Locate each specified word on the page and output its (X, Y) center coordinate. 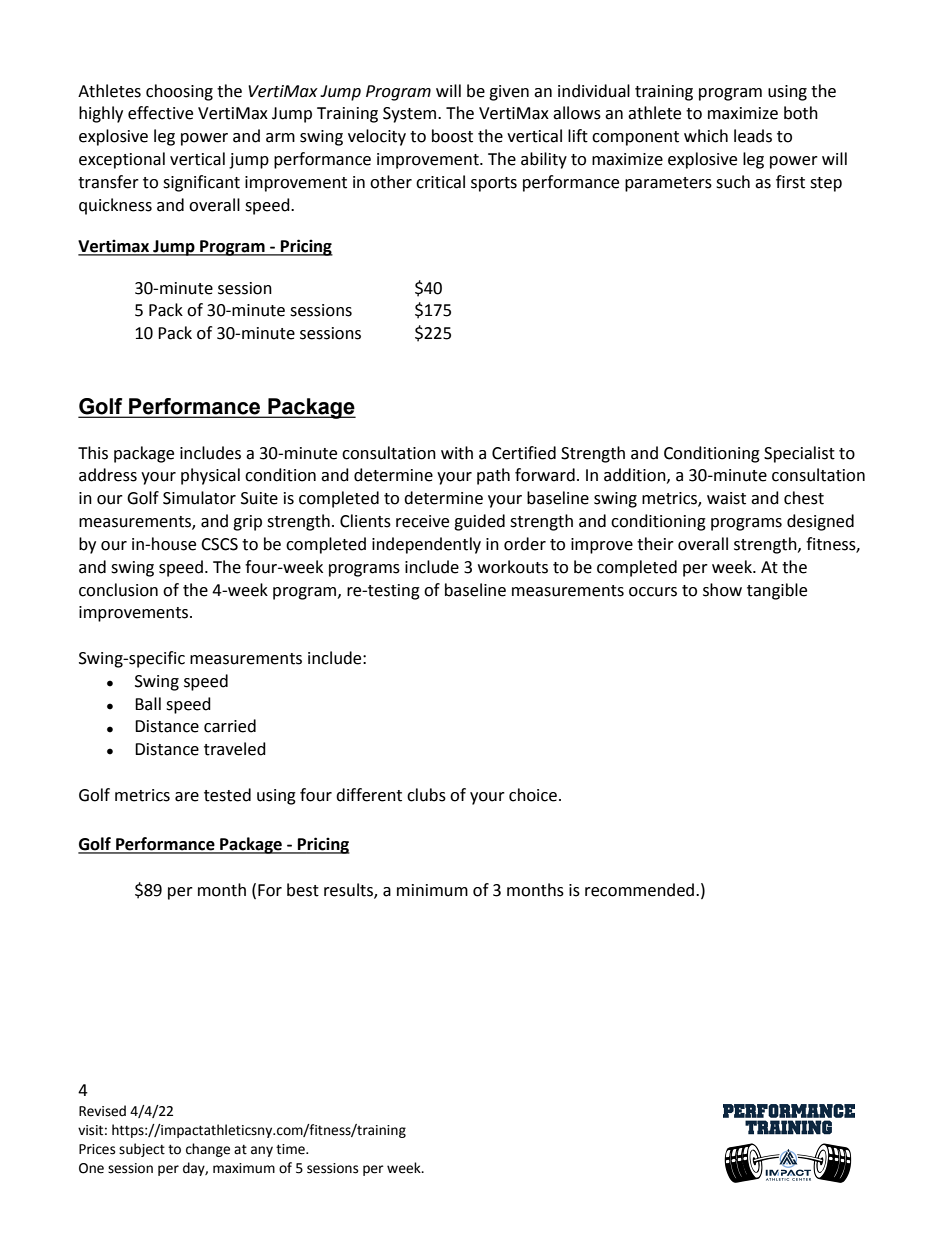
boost (452, 136)
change (208, 1150)
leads (753, 136)
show (722, 590)
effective (160, 113)
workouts (513, 567)
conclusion (118, 590)
